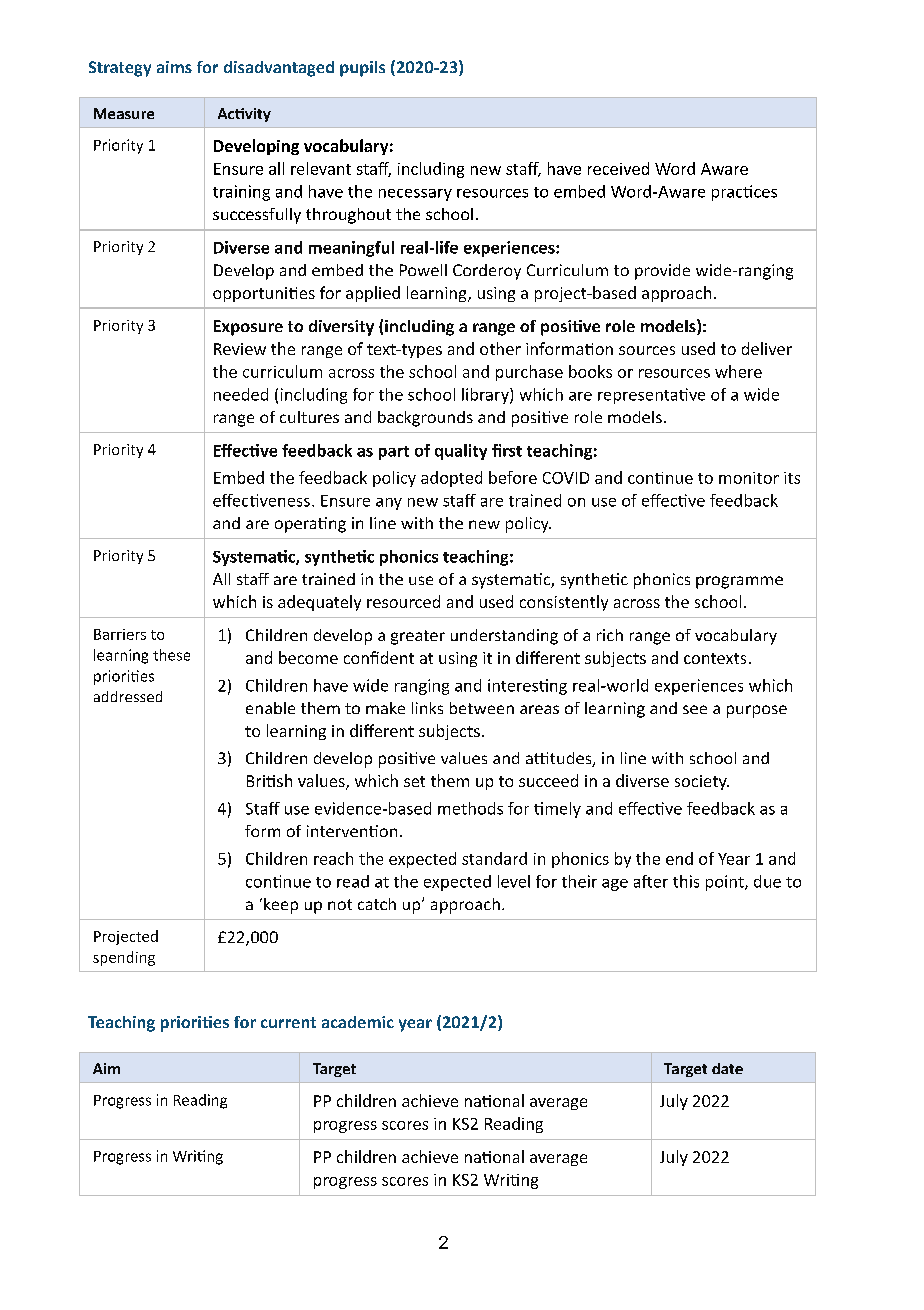 The image size is (924, 1310). I want to click on where, so click(738, 371).
